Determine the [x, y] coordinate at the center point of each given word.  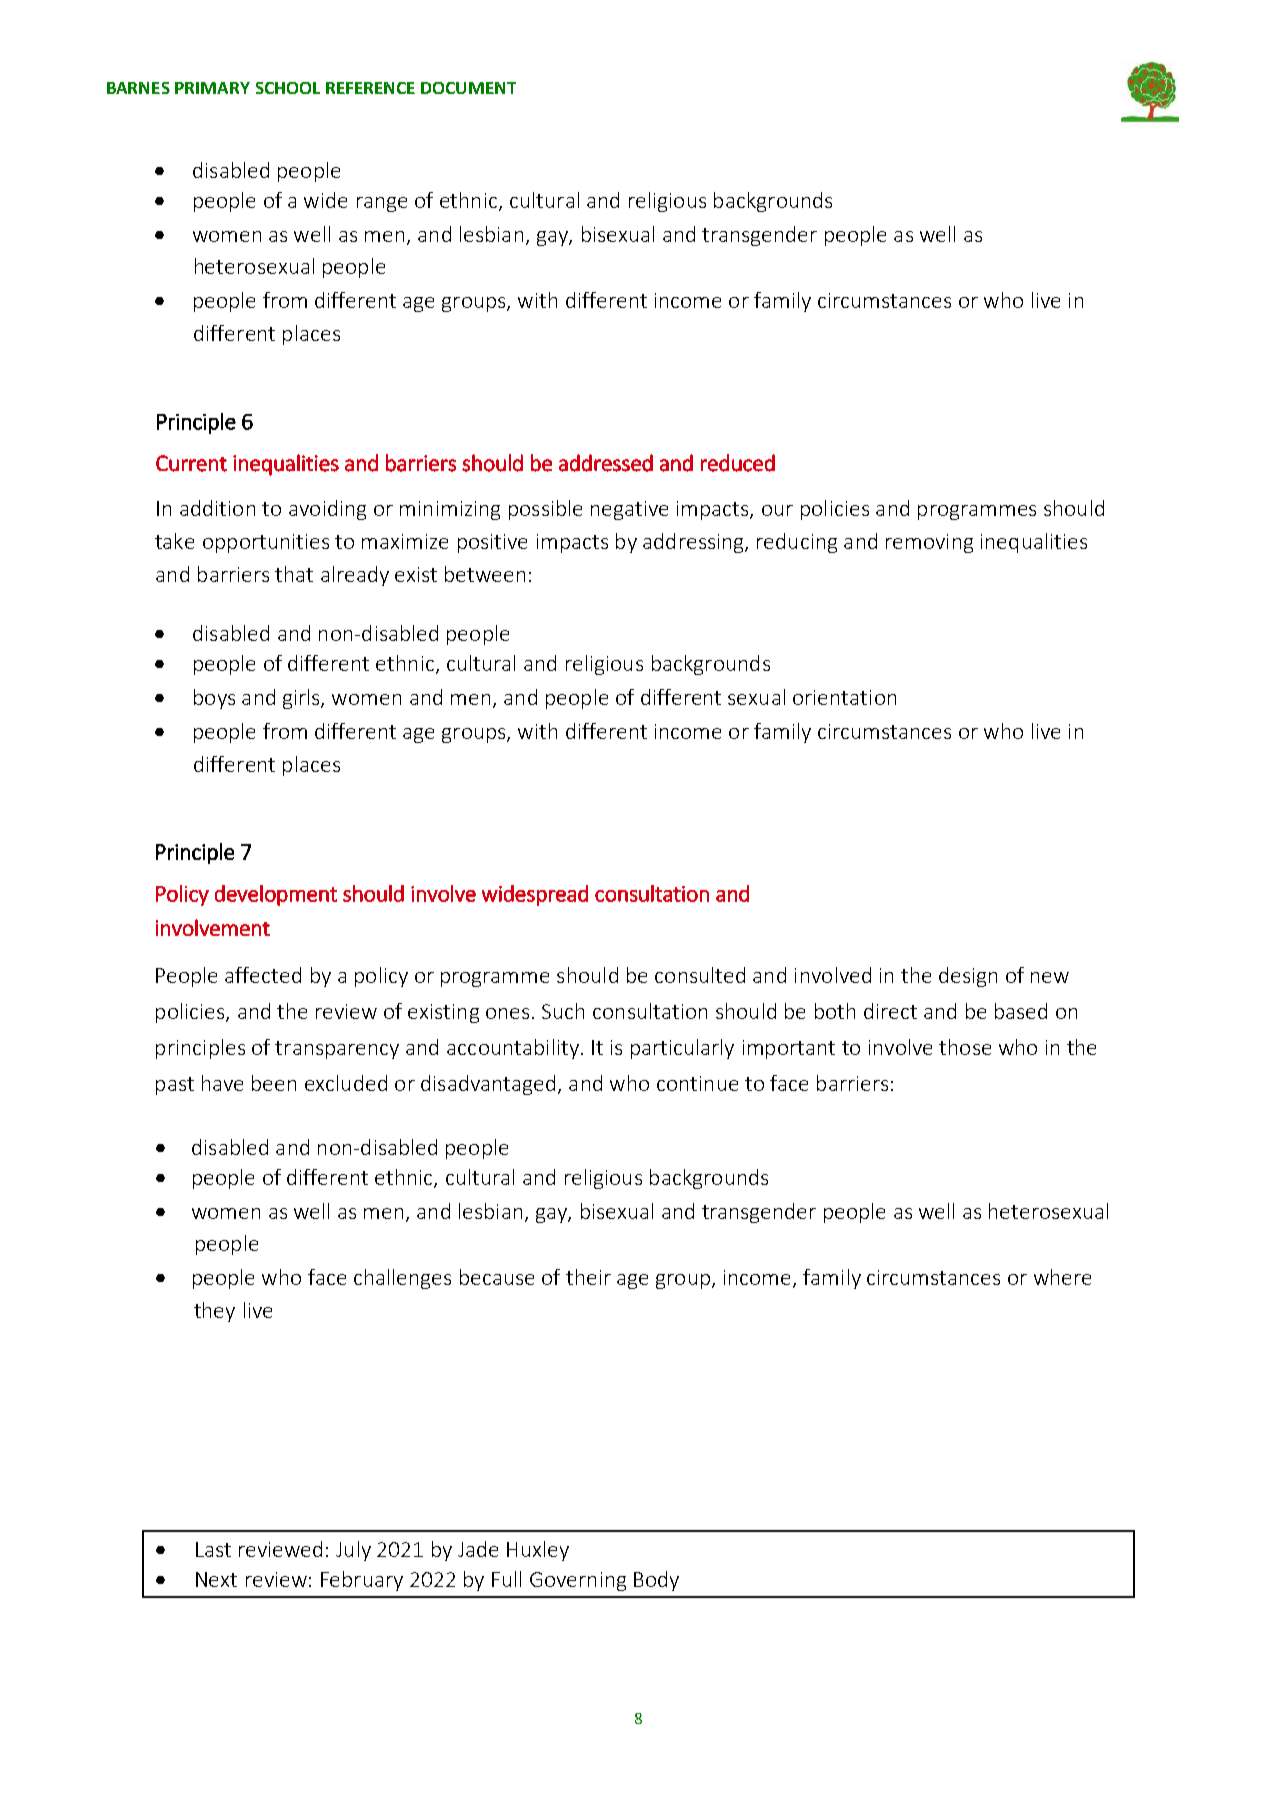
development [276, 895]
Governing [578, 1581]
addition [217, 508]
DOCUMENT [468, 88]
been [274, 1083]
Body [656, 1581]
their [588, 1277]
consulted [700, 975]
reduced [738, 463]
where [1062, 1277]
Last [213, 1549]
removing [929, 543]
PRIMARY [212, 88]
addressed [606, 463]
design [968, 977]
